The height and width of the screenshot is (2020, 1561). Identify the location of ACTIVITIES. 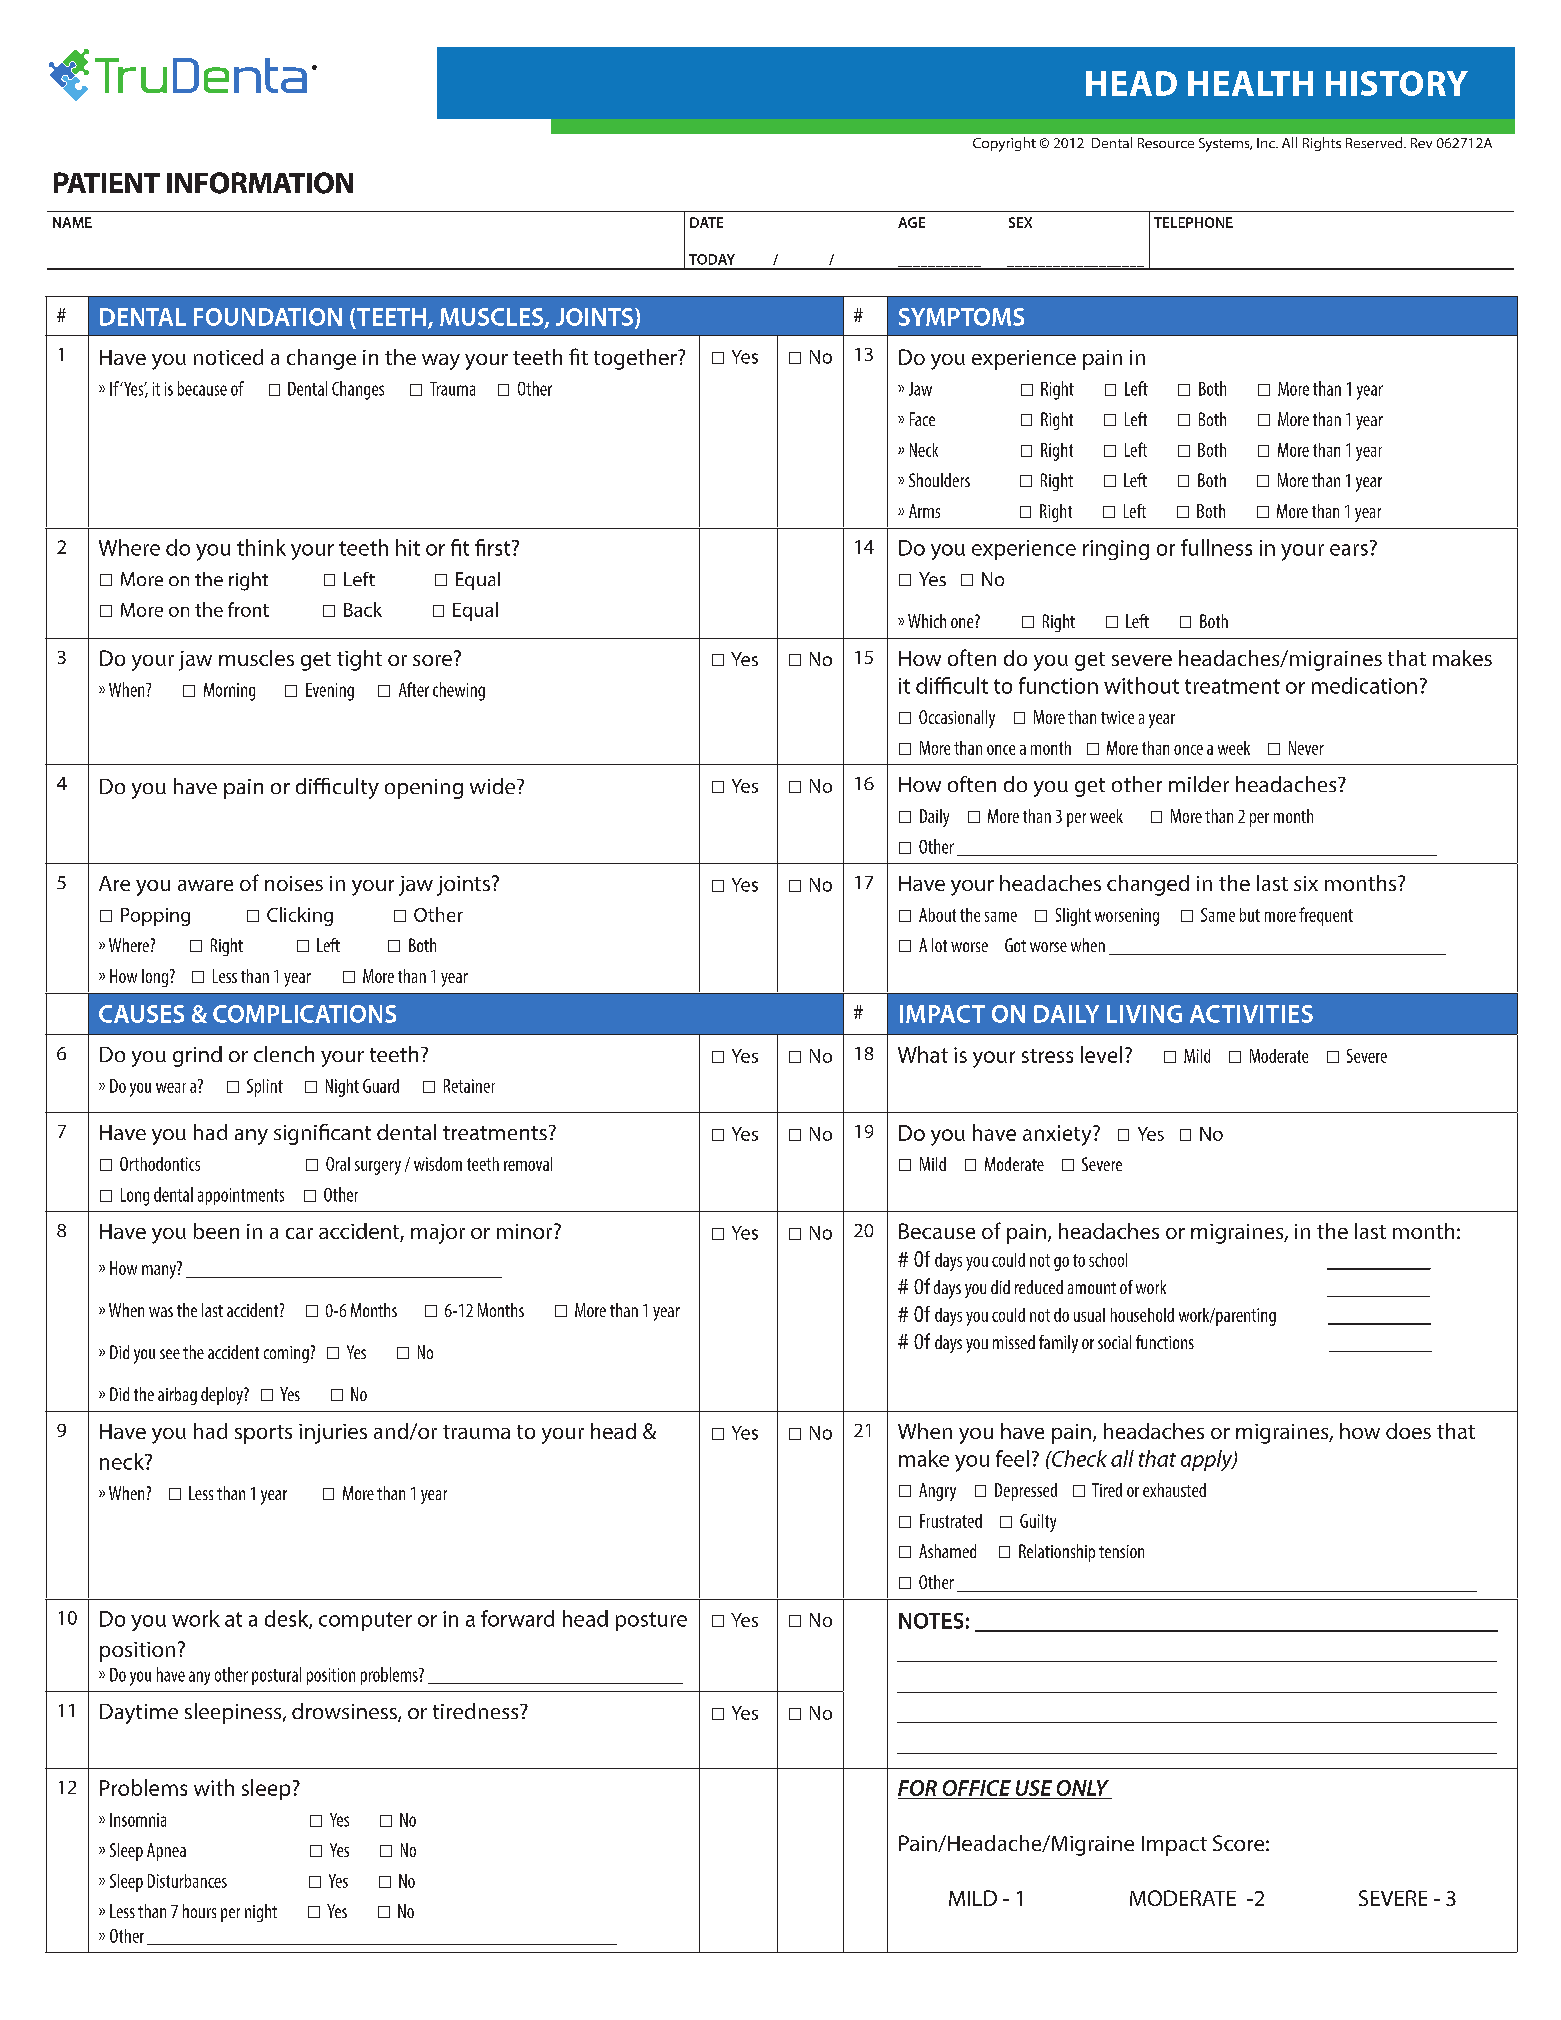
(1251, 1014).
